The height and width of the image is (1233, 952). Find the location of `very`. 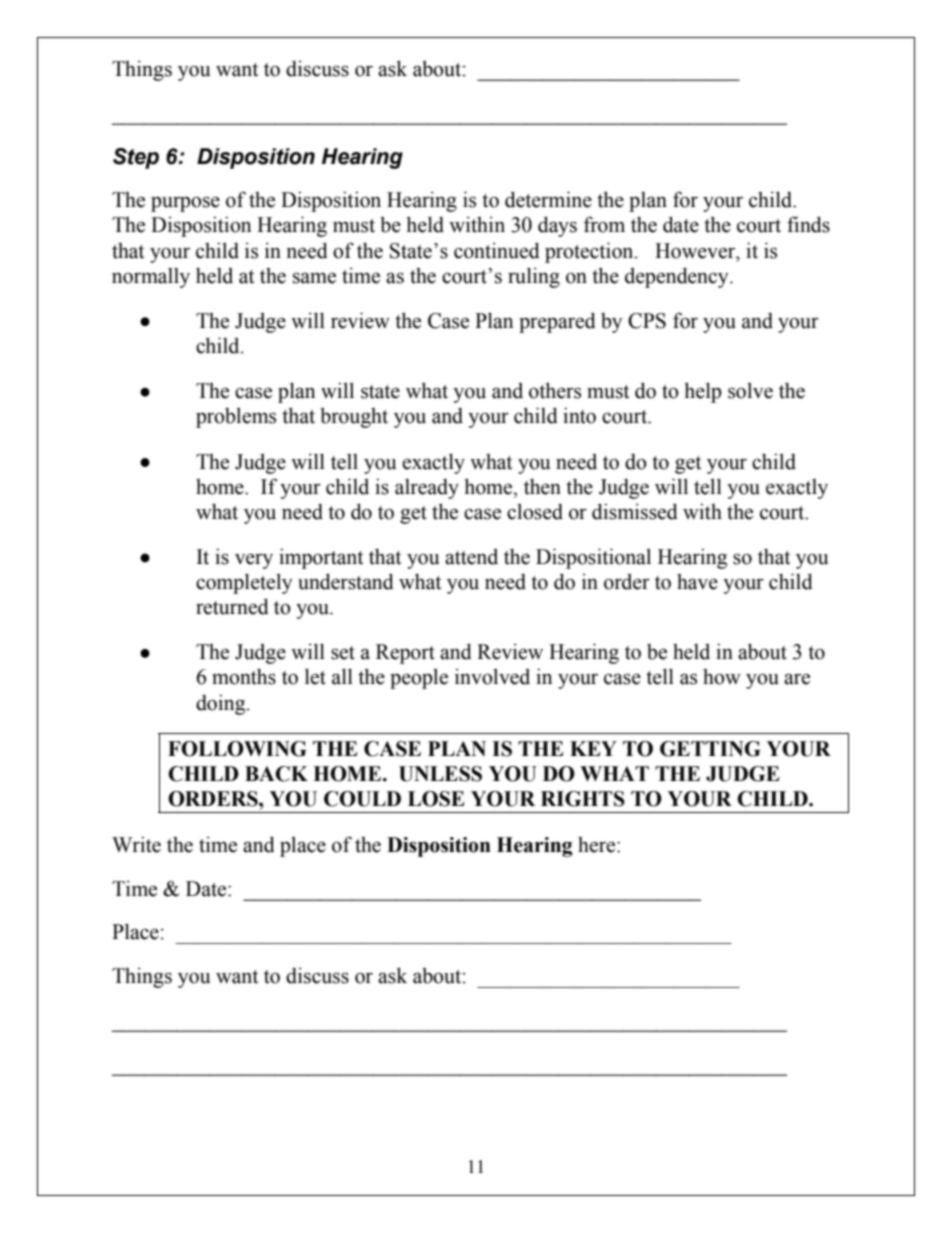

very is located at coordinates (254, 561).
